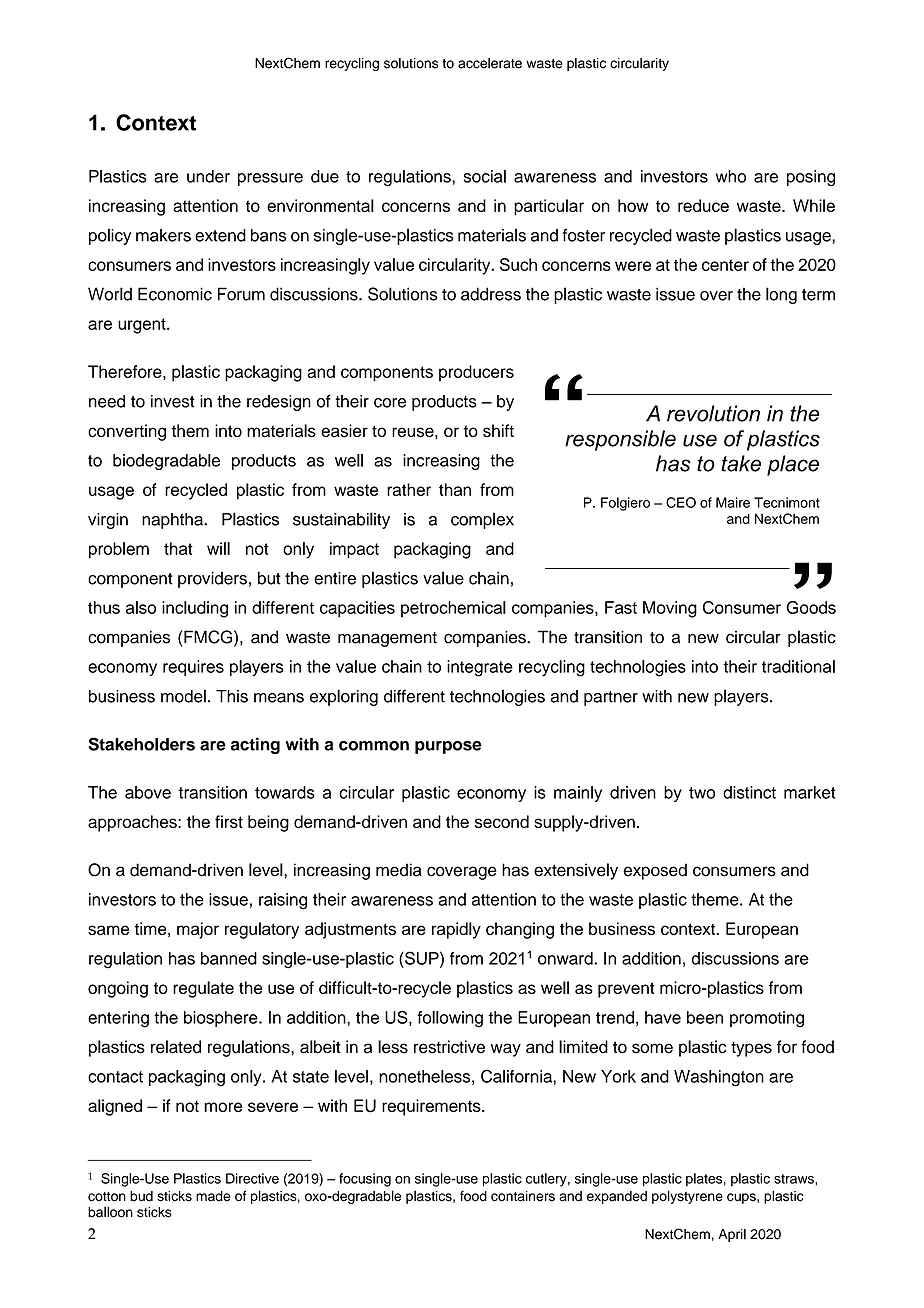  I want to click on who, so click(731, 176).
